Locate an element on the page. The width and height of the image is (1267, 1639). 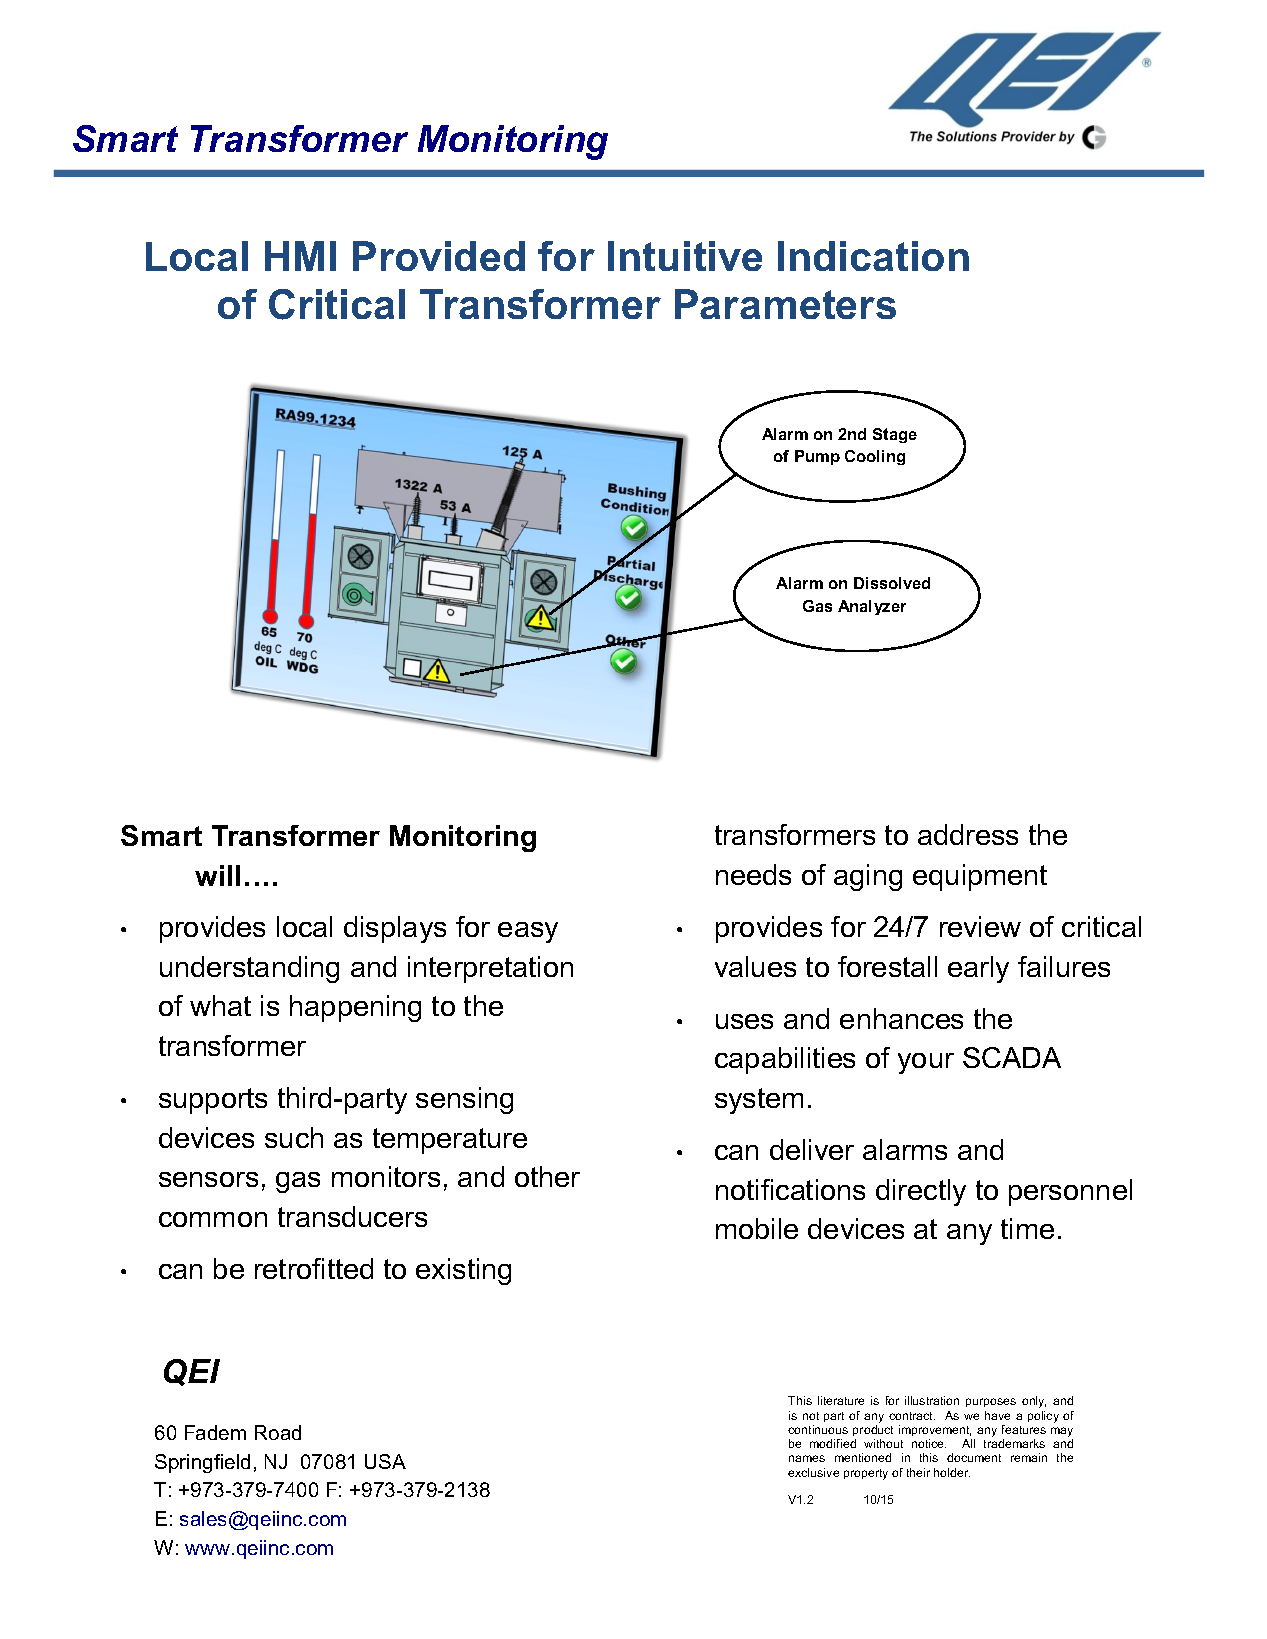
such is located at coordinates (294, 1137).
